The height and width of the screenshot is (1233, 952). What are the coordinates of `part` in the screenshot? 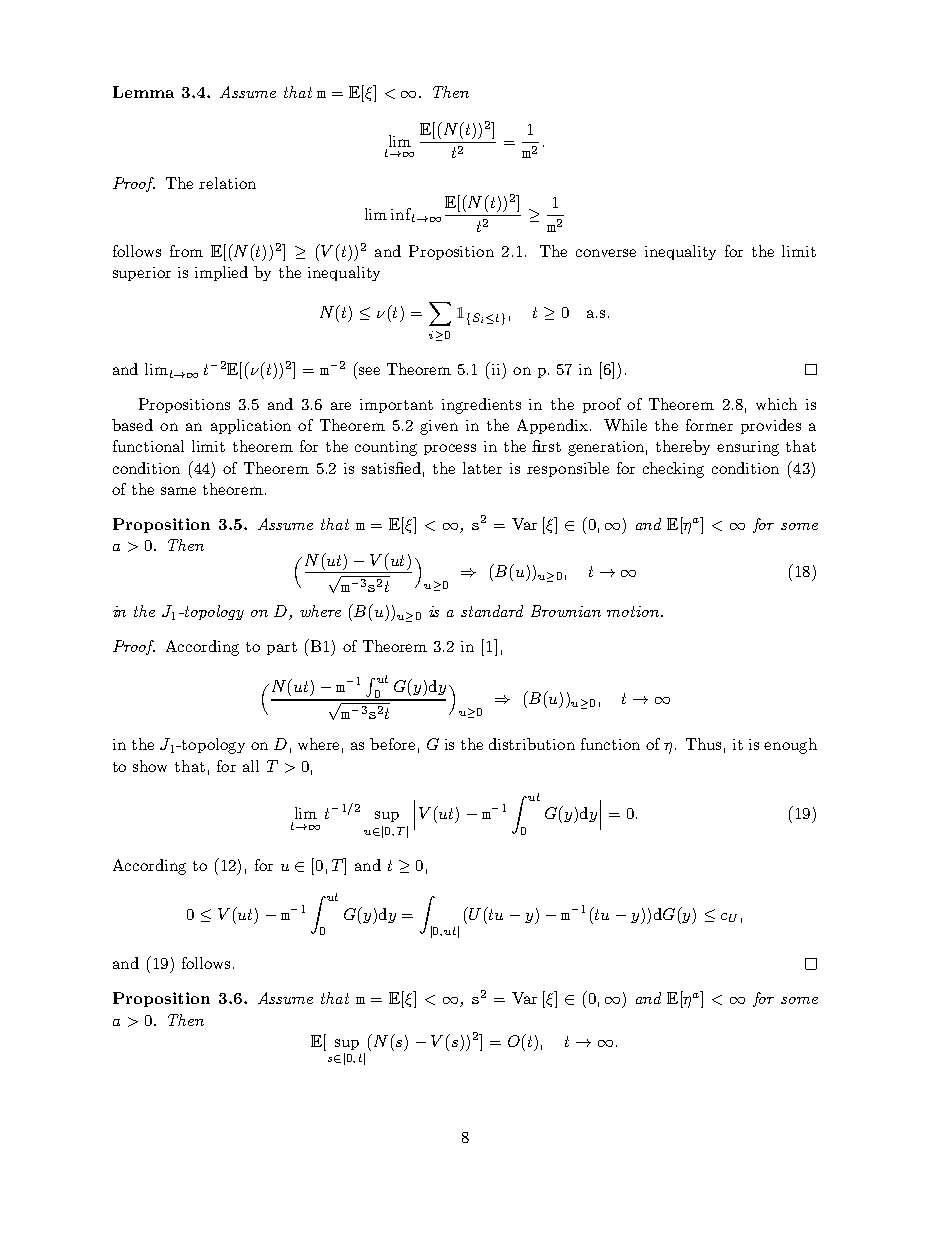 It's located at (282, 648).
